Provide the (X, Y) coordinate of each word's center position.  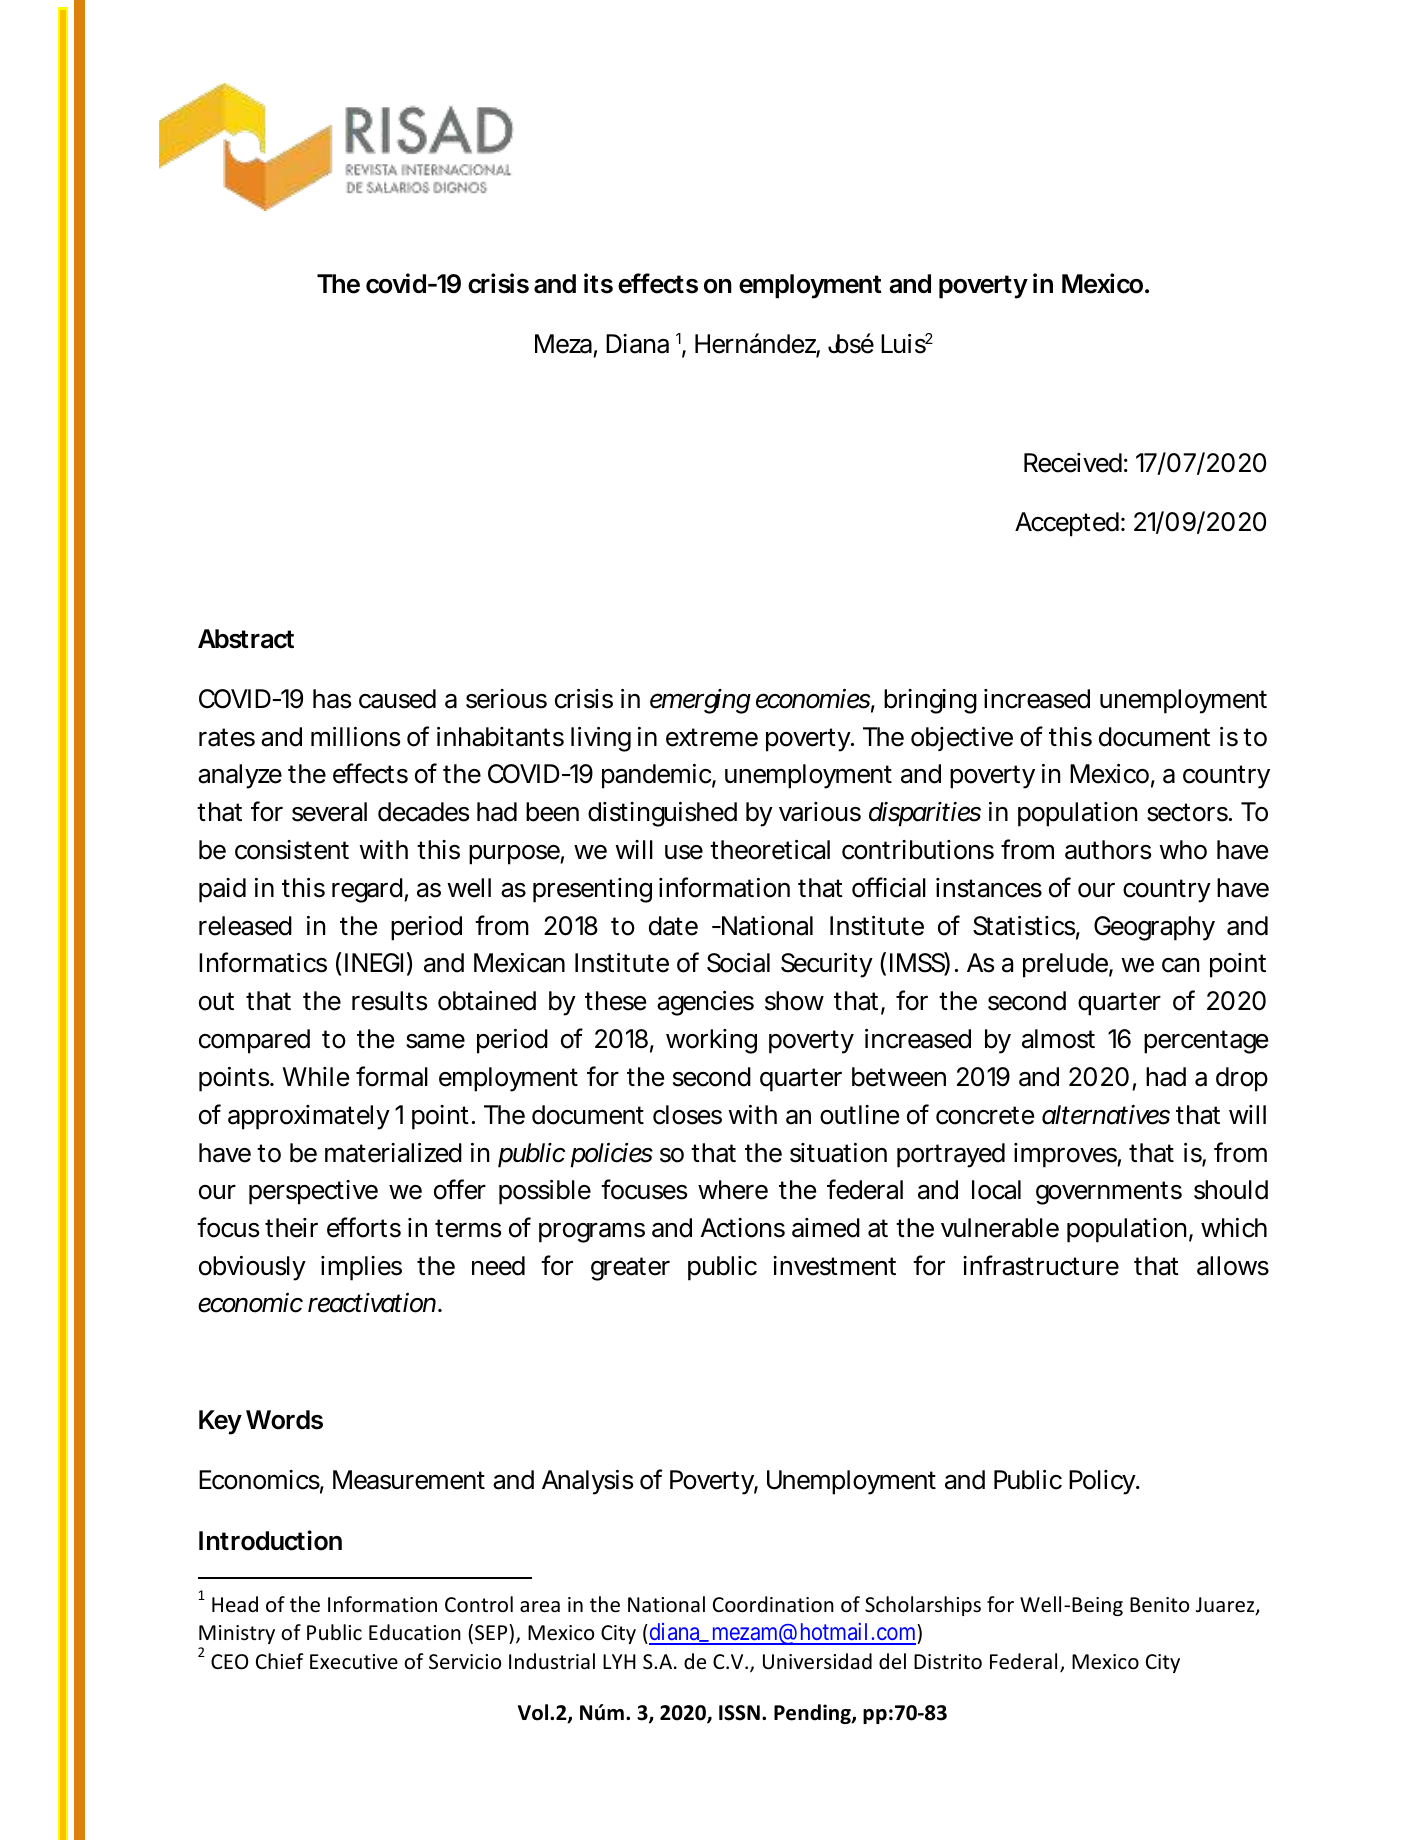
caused (397, 699)
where (733, 1190)
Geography (1154, 928)
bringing (930, 701)
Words (284, 1420)
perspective (313, 1192)
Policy (1104, 1482)
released (245, 926)
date (673, 926)
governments (1109, 1193)
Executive (354, 1662)
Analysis (587, 1482)
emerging (700, 701)
